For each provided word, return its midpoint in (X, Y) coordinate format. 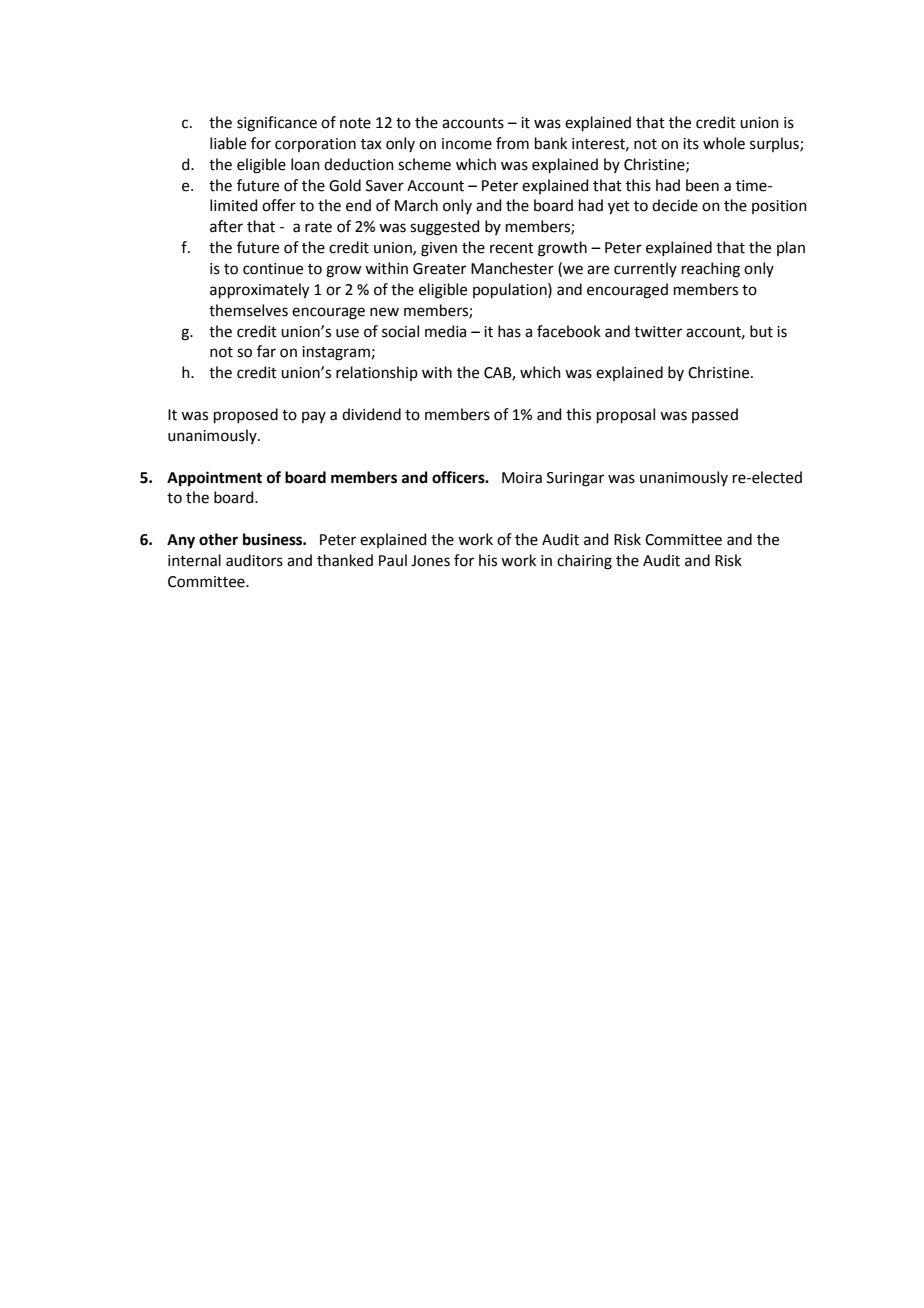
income (467, 144)
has (509, 331)
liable (228, 143)
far (266, 351)
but (761, 331)
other (218, 539)
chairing (584, 562)
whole (724, 143)
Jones (430, 561)
